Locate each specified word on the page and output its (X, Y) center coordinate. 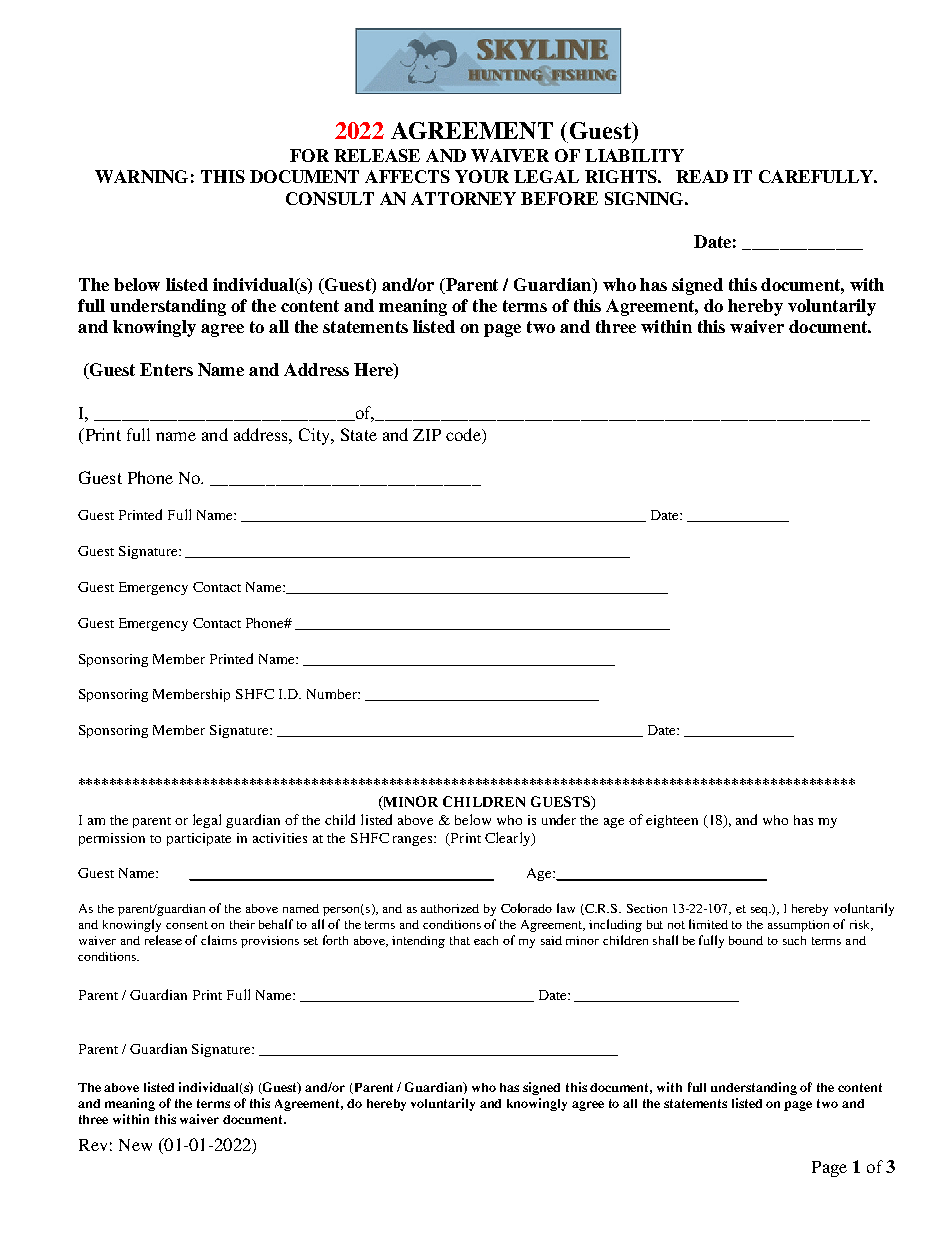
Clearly (509, 839)
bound (746, 940)
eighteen (672, 821)
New (135, 1145)
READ (702, 176)
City (315, 436)
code (464, 436)
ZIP (427, 435)
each (486, 940)
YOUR (482, 176)
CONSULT (330, 198)
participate (199, 839)
